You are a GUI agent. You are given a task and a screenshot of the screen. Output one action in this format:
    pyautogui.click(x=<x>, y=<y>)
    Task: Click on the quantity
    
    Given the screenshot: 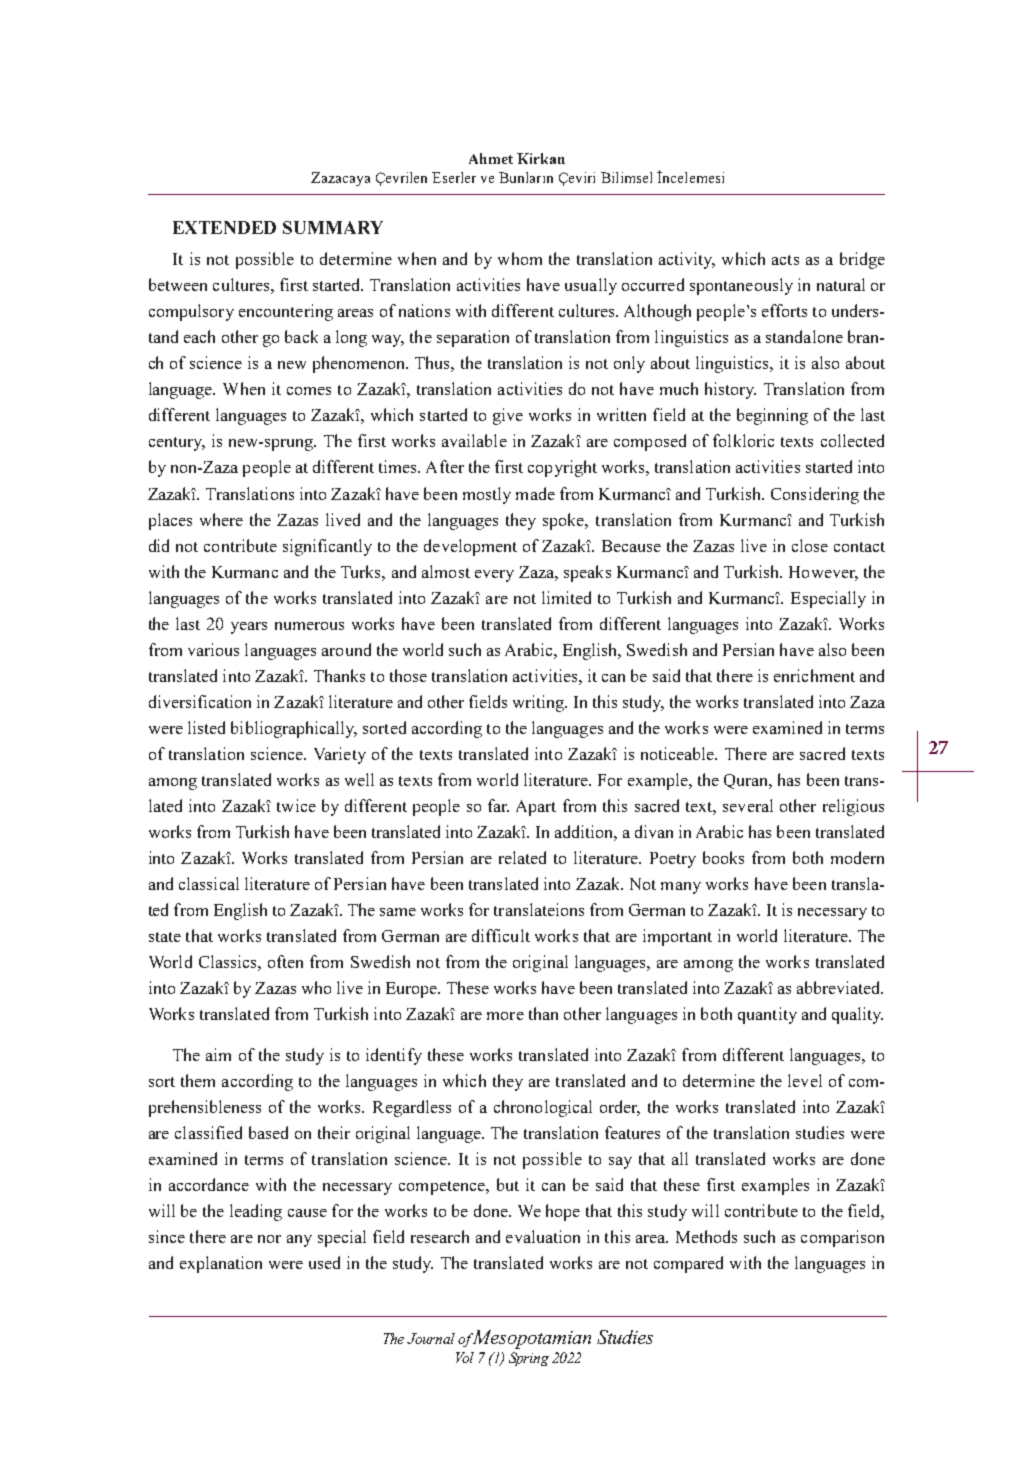 What is the action you would take?
    pyautogui.click(x=767, y=1015)
